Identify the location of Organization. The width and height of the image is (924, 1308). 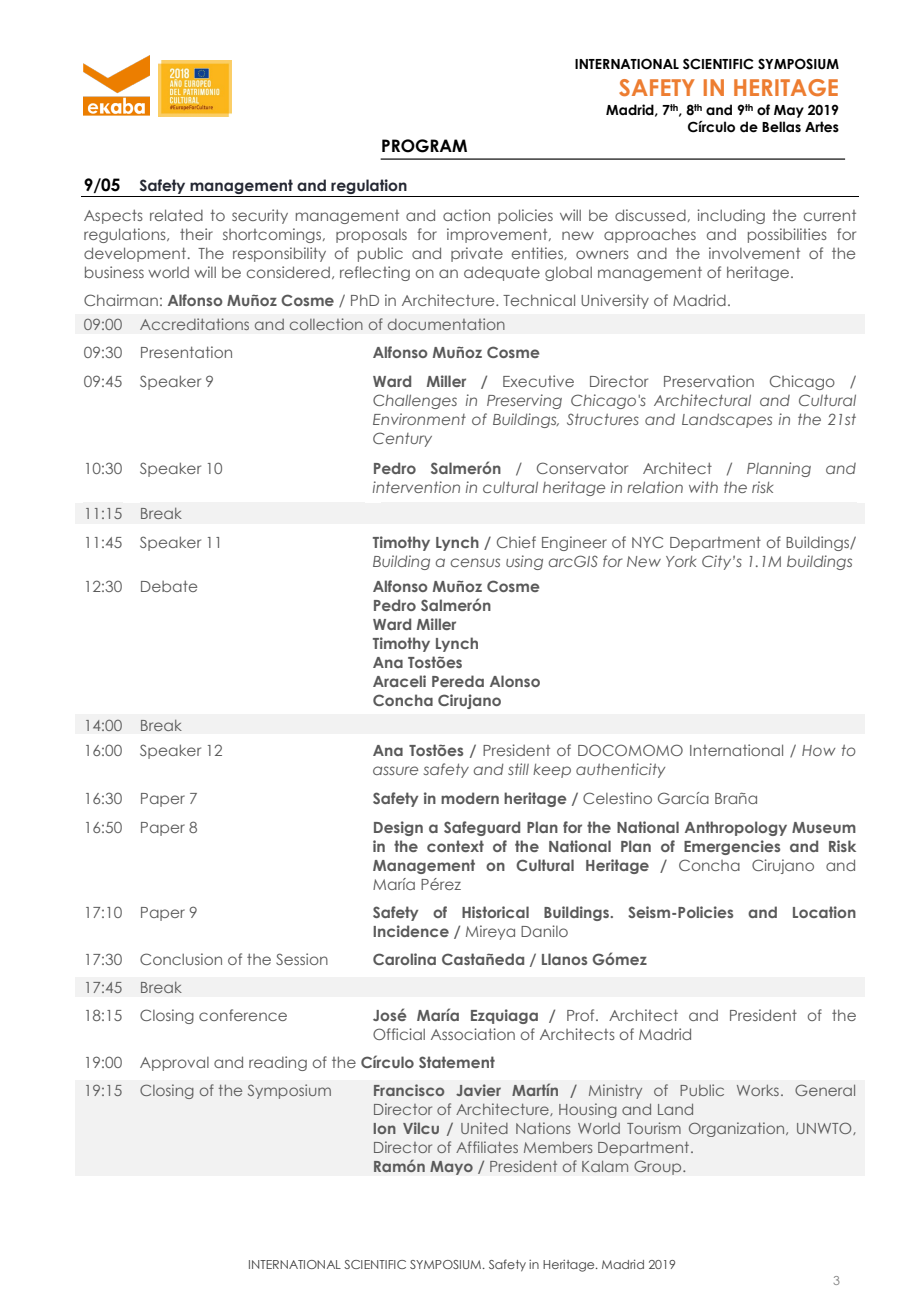
(738, 1129).
